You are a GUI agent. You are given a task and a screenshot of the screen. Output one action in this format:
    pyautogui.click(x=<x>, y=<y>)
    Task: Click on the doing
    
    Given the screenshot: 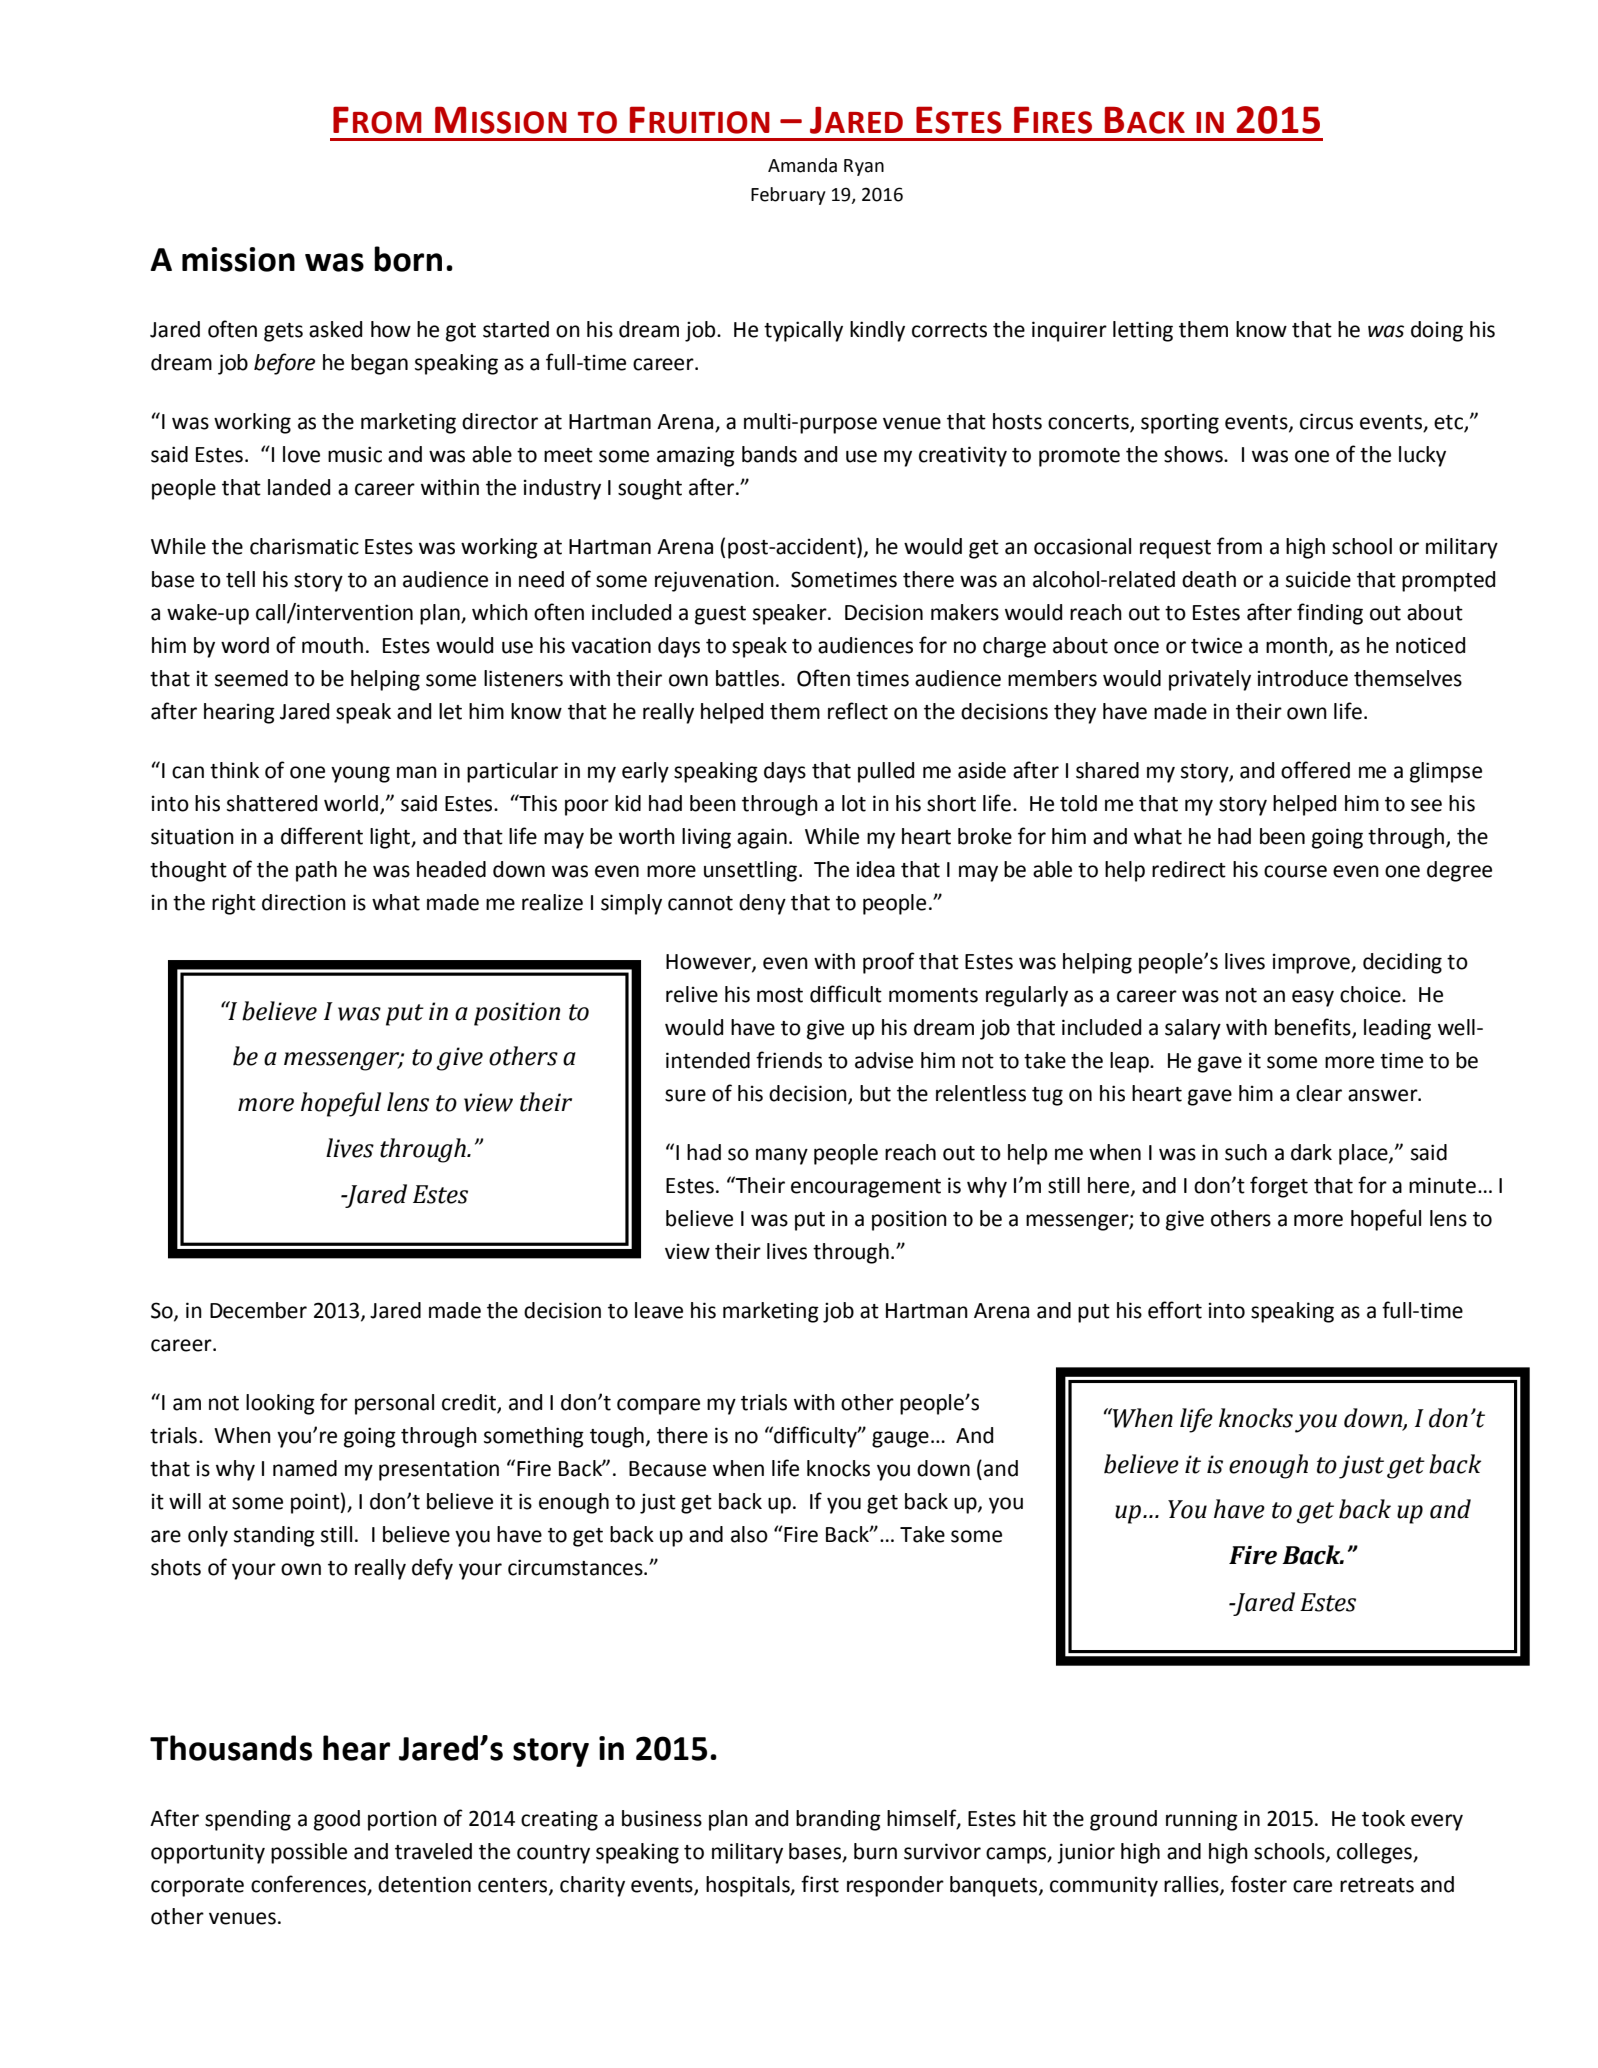 What is the action you would take?
    pyautogui.click(x=1437, y=331)
